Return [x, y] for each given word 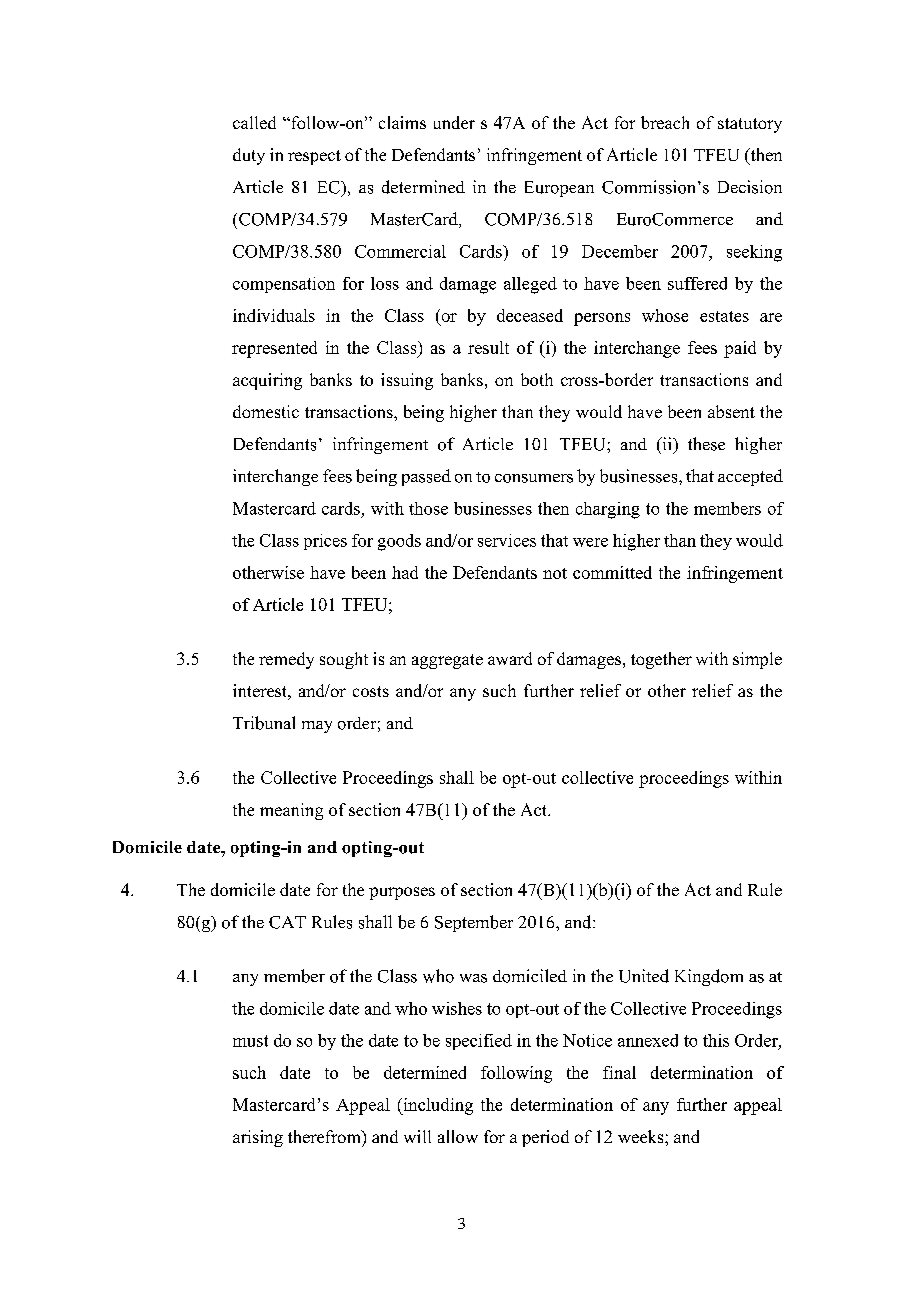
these [706, 444]
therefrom [325, 1136]
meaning [291, 811]
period [545, 1138]
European [559, 189]
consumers [534, 478]
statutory [750, 125]
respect [314, 157]
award [510, 658]
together [661, 660]
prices [325, 542]
